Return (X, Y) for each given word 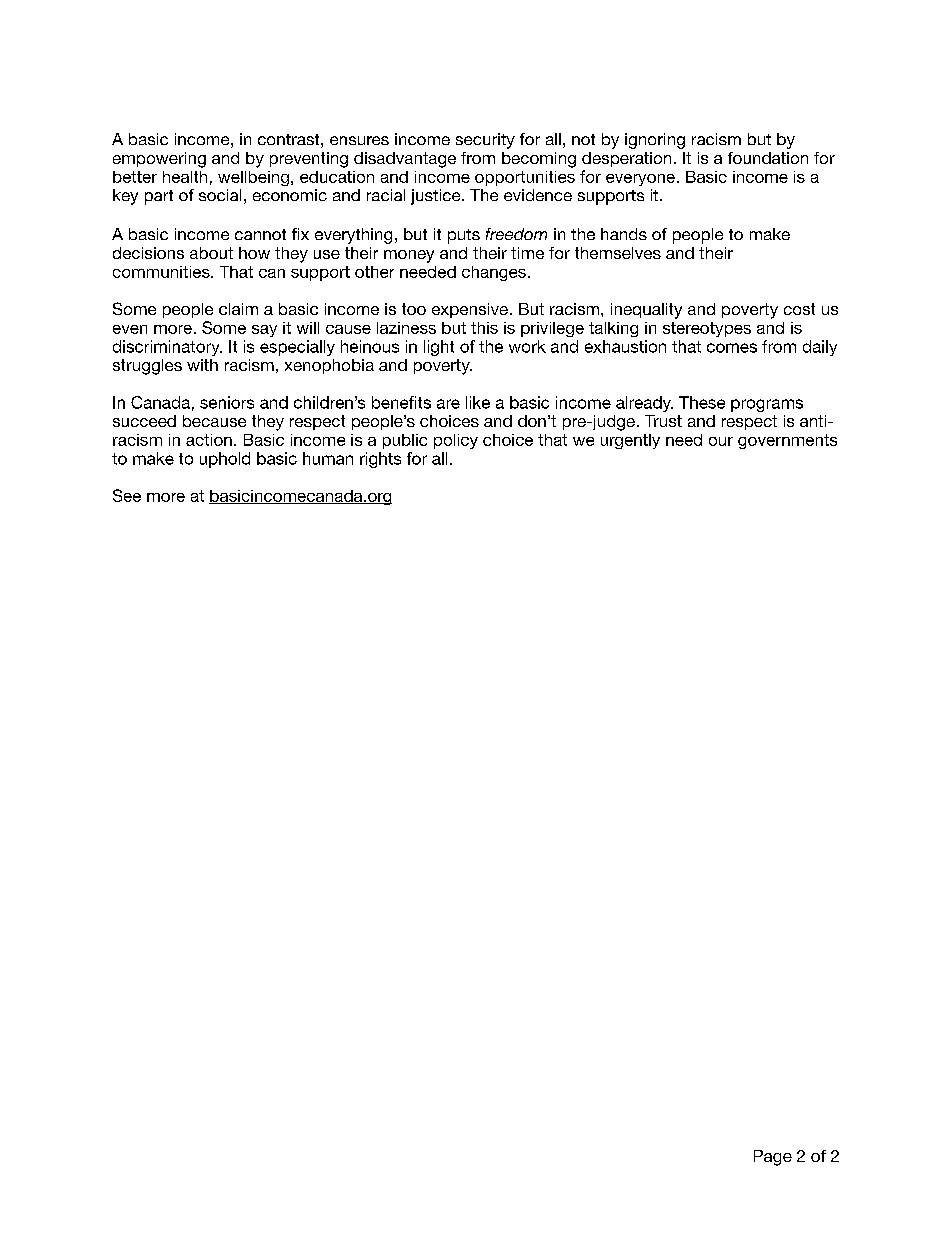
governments (787, 441)
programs (767, 405)
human (328, 458)
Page (773, 1158)
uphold (225, 460)
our (721, 441)
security (485, 141)
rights (380, 460)
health (185, 177)
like (478, 402)
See (127, 495)
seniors (227, 402)
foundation (768, 158)
